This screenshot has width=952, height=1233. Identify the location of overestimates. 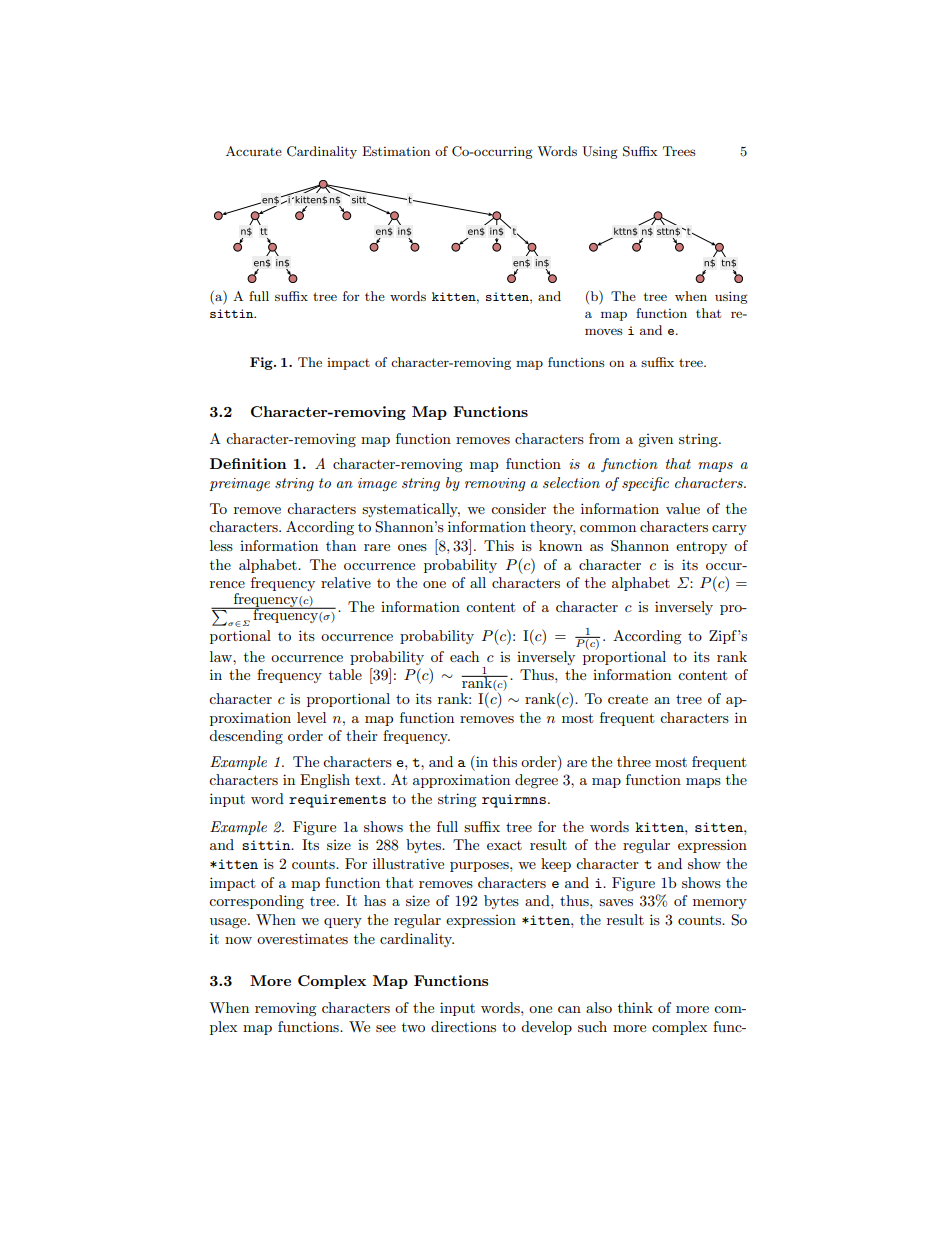
(302, 938).
